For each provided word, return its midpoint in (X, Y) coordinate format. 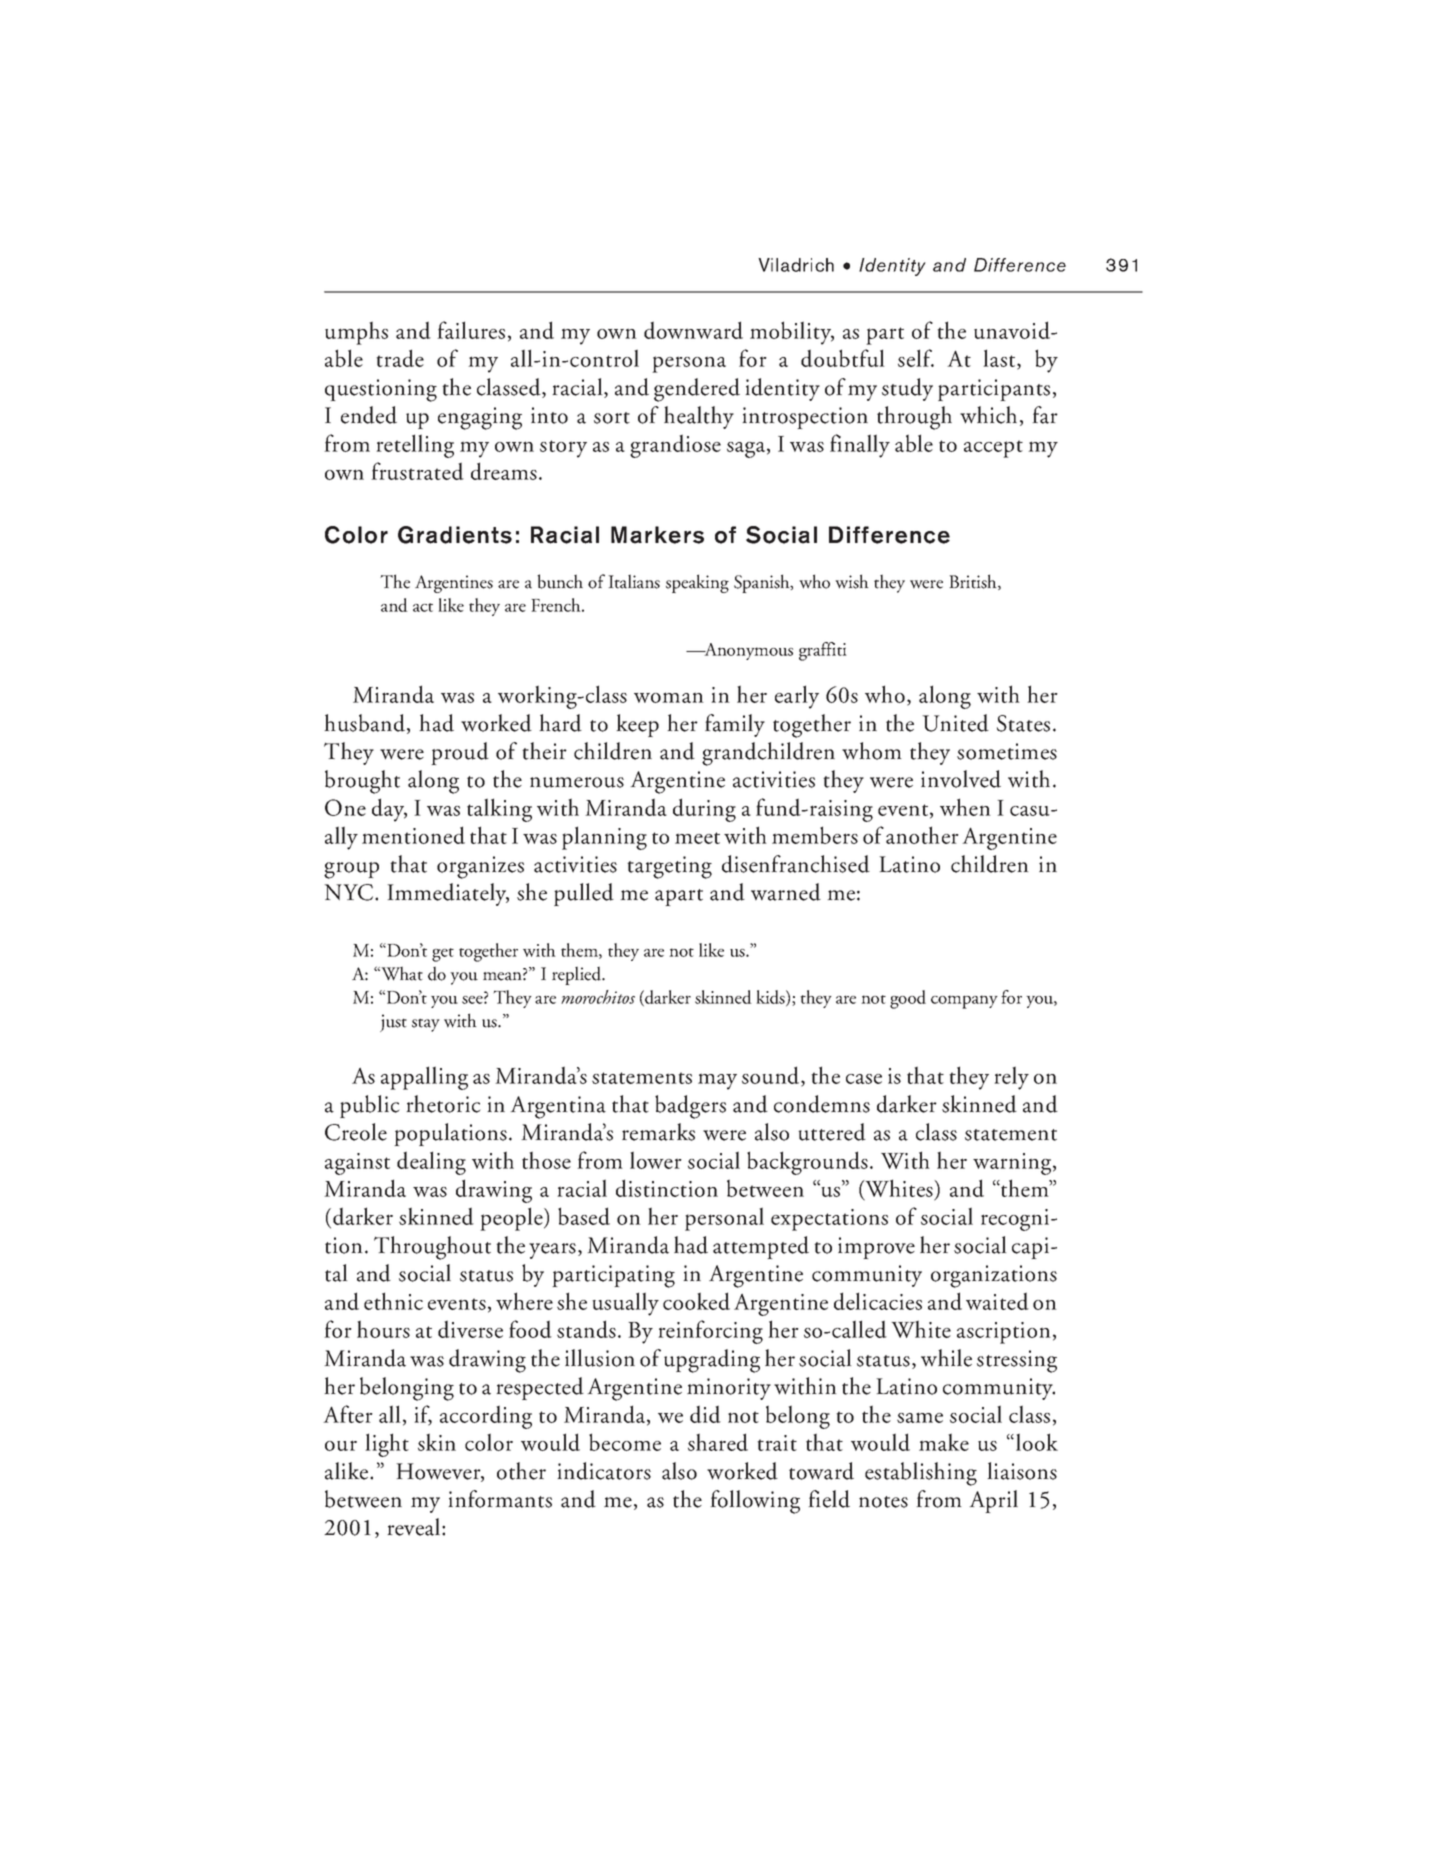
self (916, 358)
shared (718, 1442)
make (944, 1442)
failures (471, 330)
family (735, 725)
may (717, 1081)
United (955, 723)
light (387, 1445)
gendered (697, 390)
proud (460, 753)
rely (1011, 1078)
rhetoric (443, 1104)
